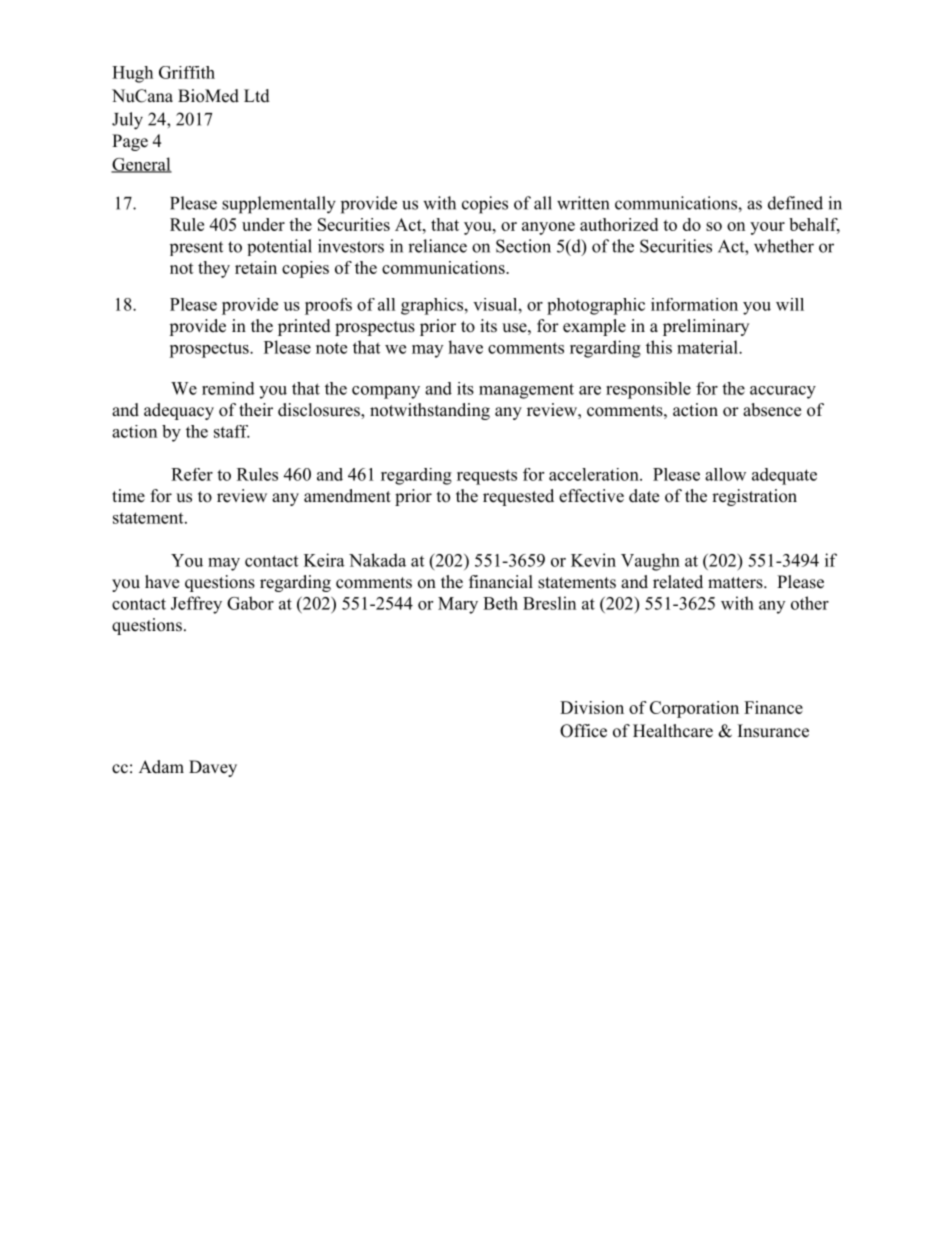 Image resolution: width=952 pixels, height=1233 pixels. What do you see at coordinates (213, 768) in the image?
I see `Davey` at bounding box center [213, 768].
